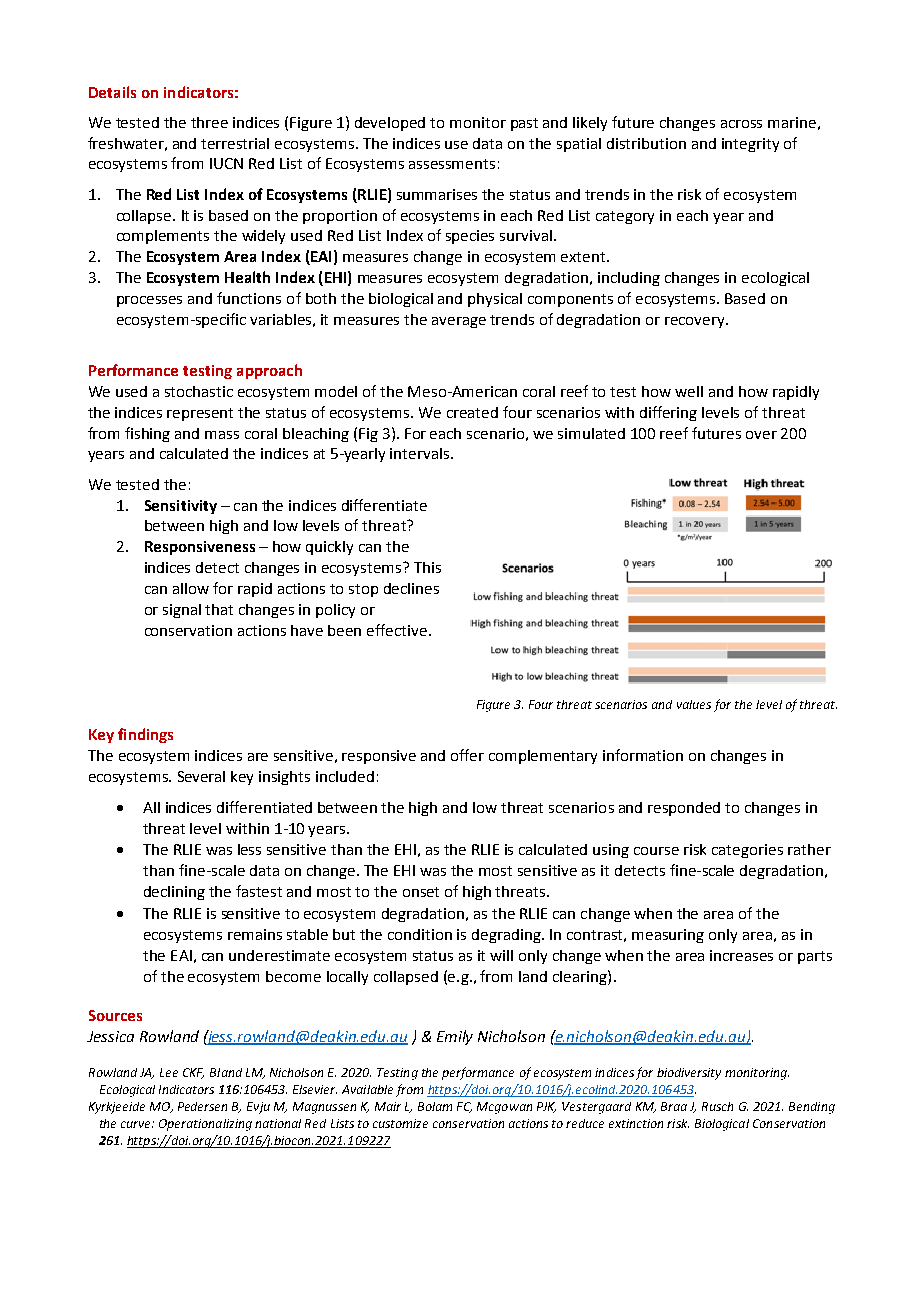 The height and width of the screenshot is (1308, 924). What do you see at coordinates (741, 124) in the screenshot?
I see `across` at bounding box center [741, 124].
